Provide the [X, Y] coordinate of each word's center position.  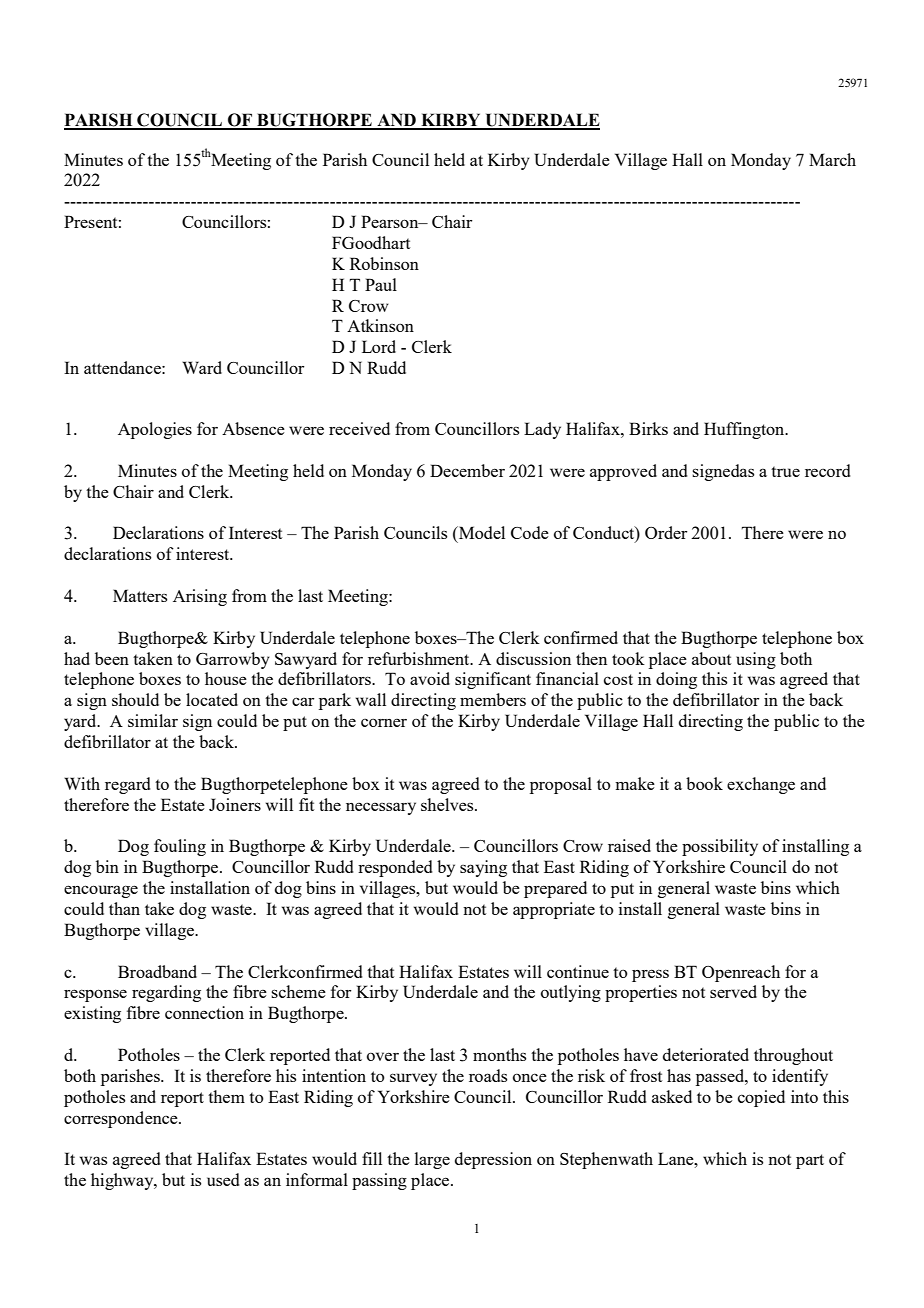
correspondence [122, 1119]
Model [481, 532]
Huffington [745, 430]
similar [153, 720]
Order [666, 532]
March [832, 159]
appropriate [554, 910]
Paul [381, 284]
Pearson [391, 221]
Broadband [157, 971]
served [733, 991]
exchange [761, 785]
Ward [202, 367]
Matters [140, 595]
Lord [379, 346]
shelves [448, 804]
